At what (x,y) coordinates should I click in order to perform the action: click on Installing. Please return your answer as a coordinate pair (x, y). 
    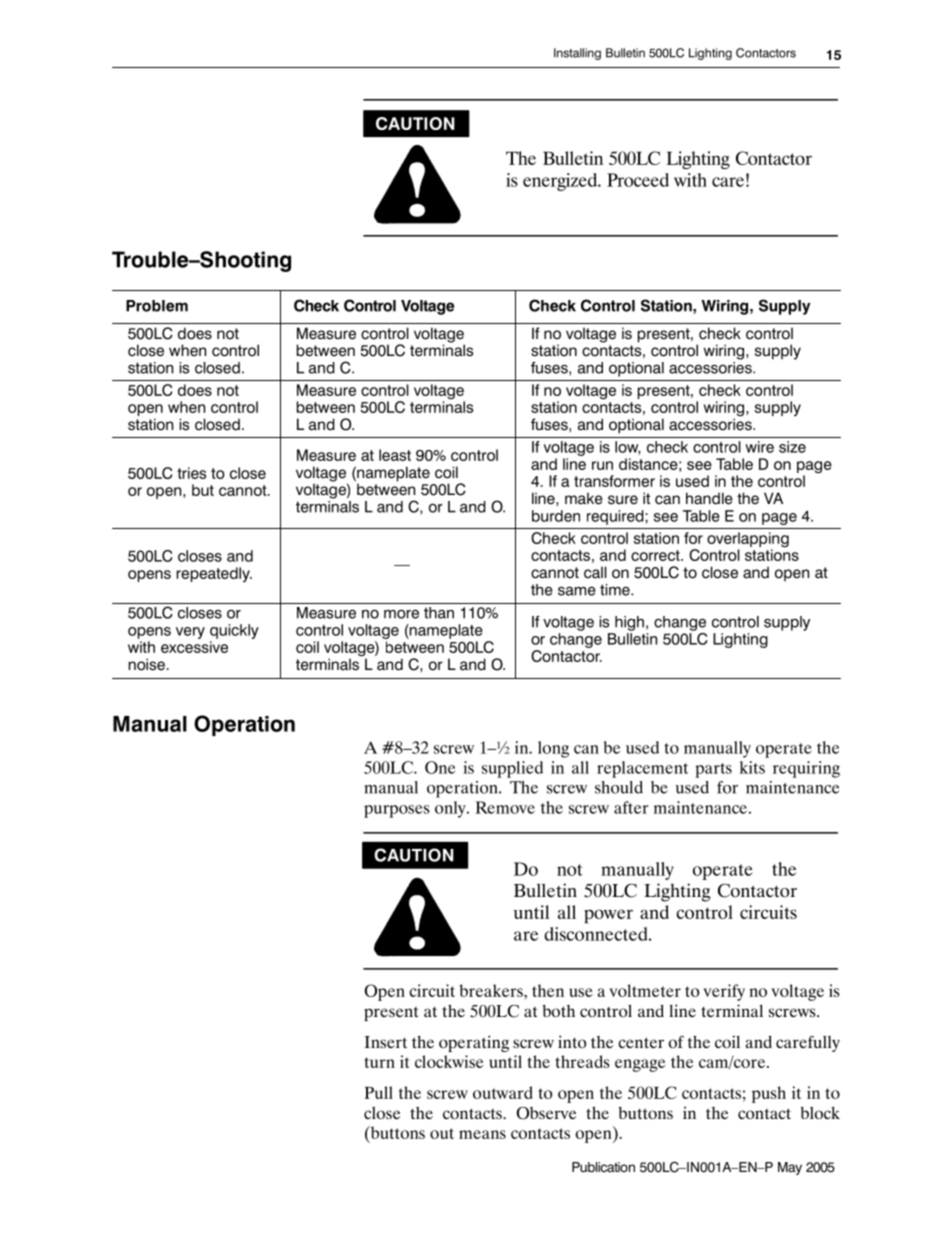
    Looking at the image, I should click on (577, 54).
